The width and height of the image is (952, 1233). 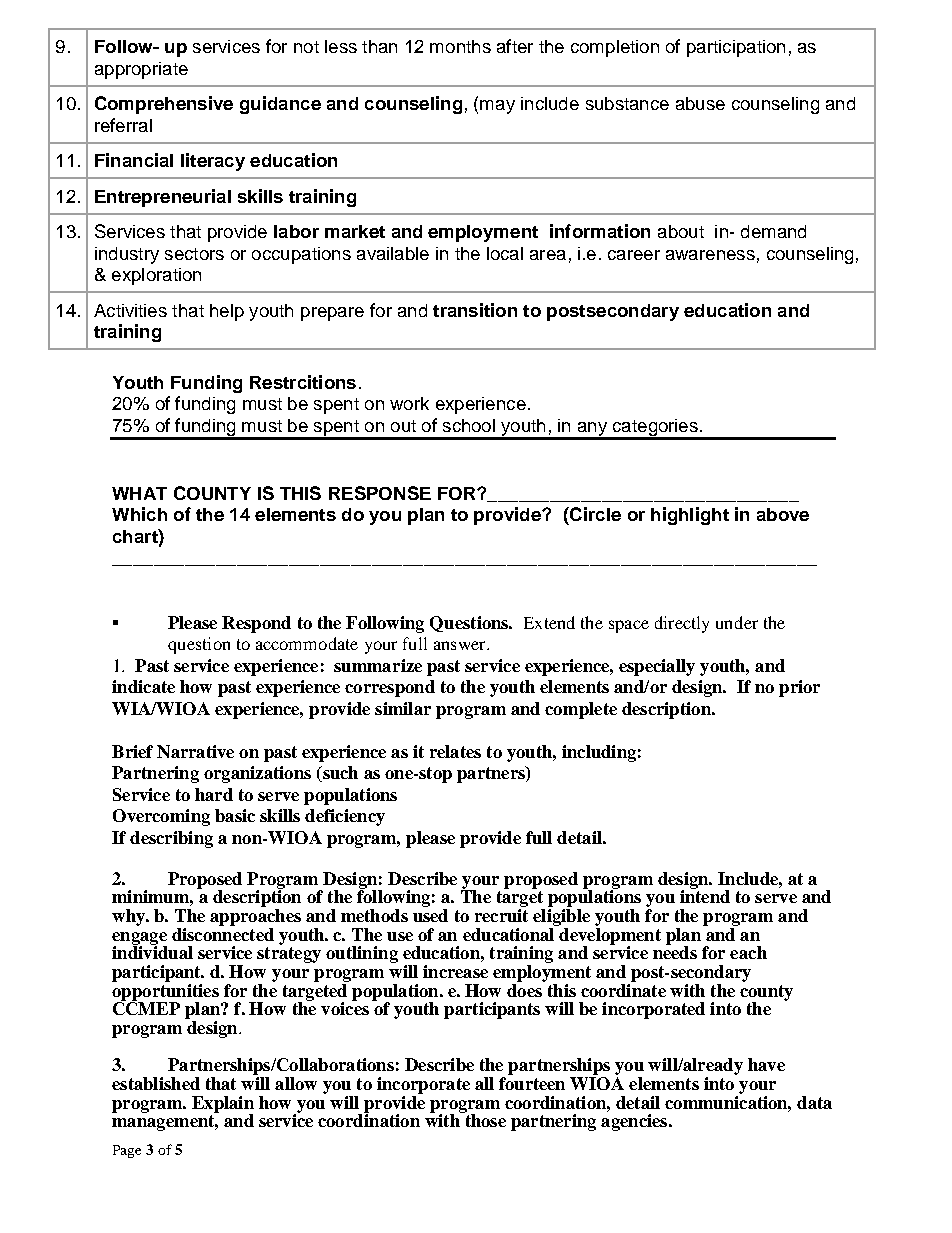 I want to click on participation, so click(x=736, y=48).
